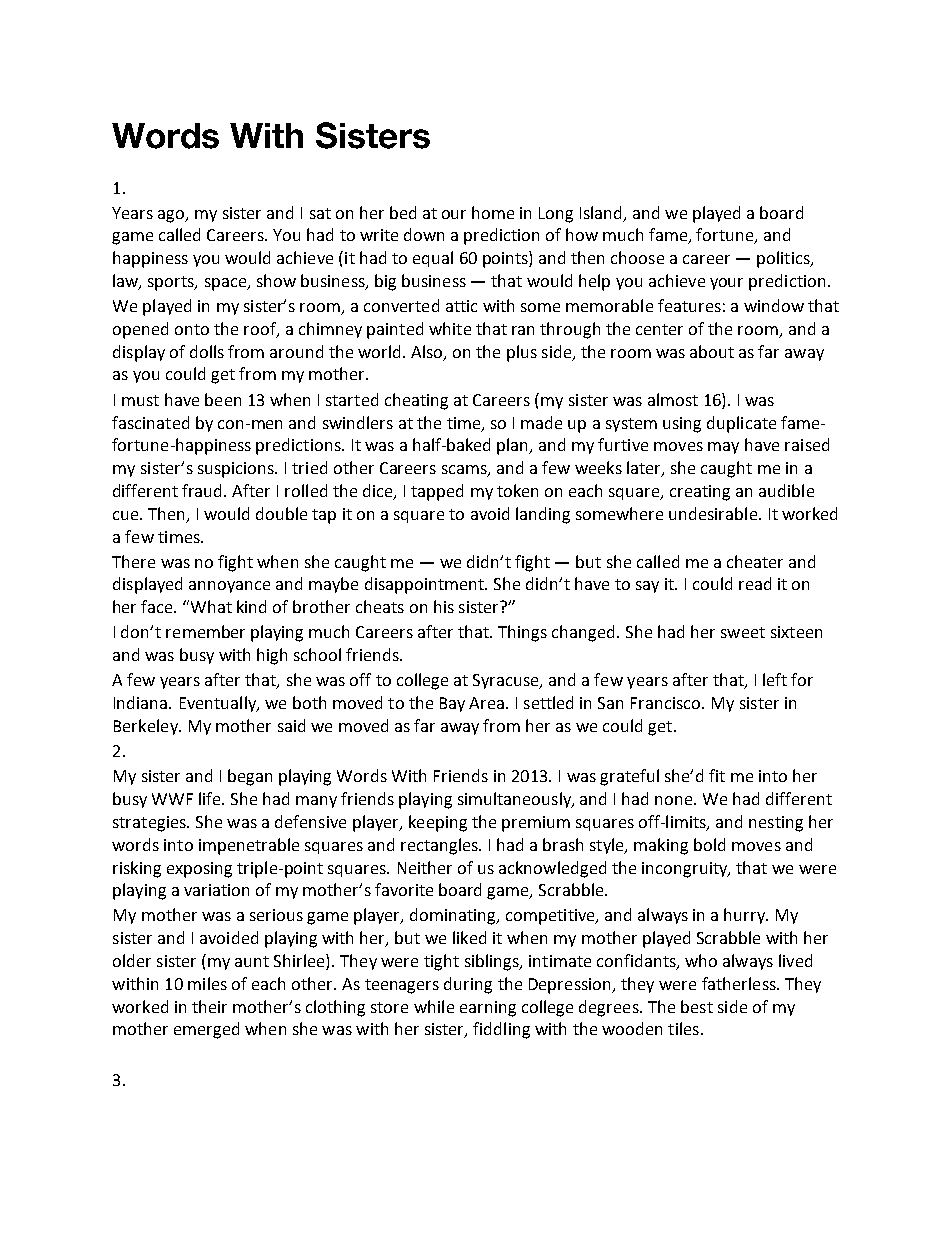 The height and width of the screenshot is (1233, 952). What do you see at coordinates (697, 1006) in the screenshot?
I see `best` at bounding box center [697, 1006].
